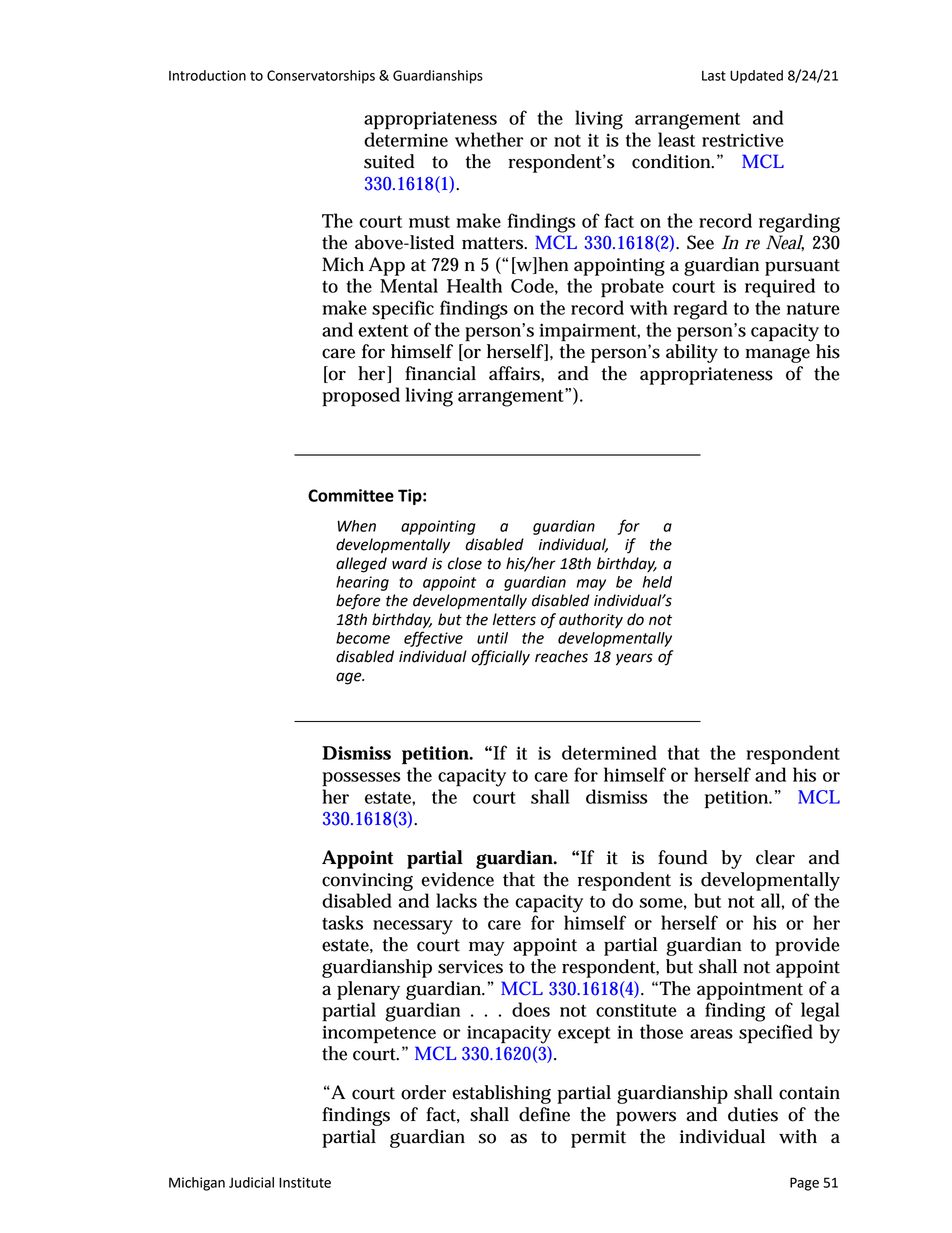 This screenshot has width=952, height=1233. Describe the element at coordinates (361, 779) in the screenshot. I see `possesses` at that location.
